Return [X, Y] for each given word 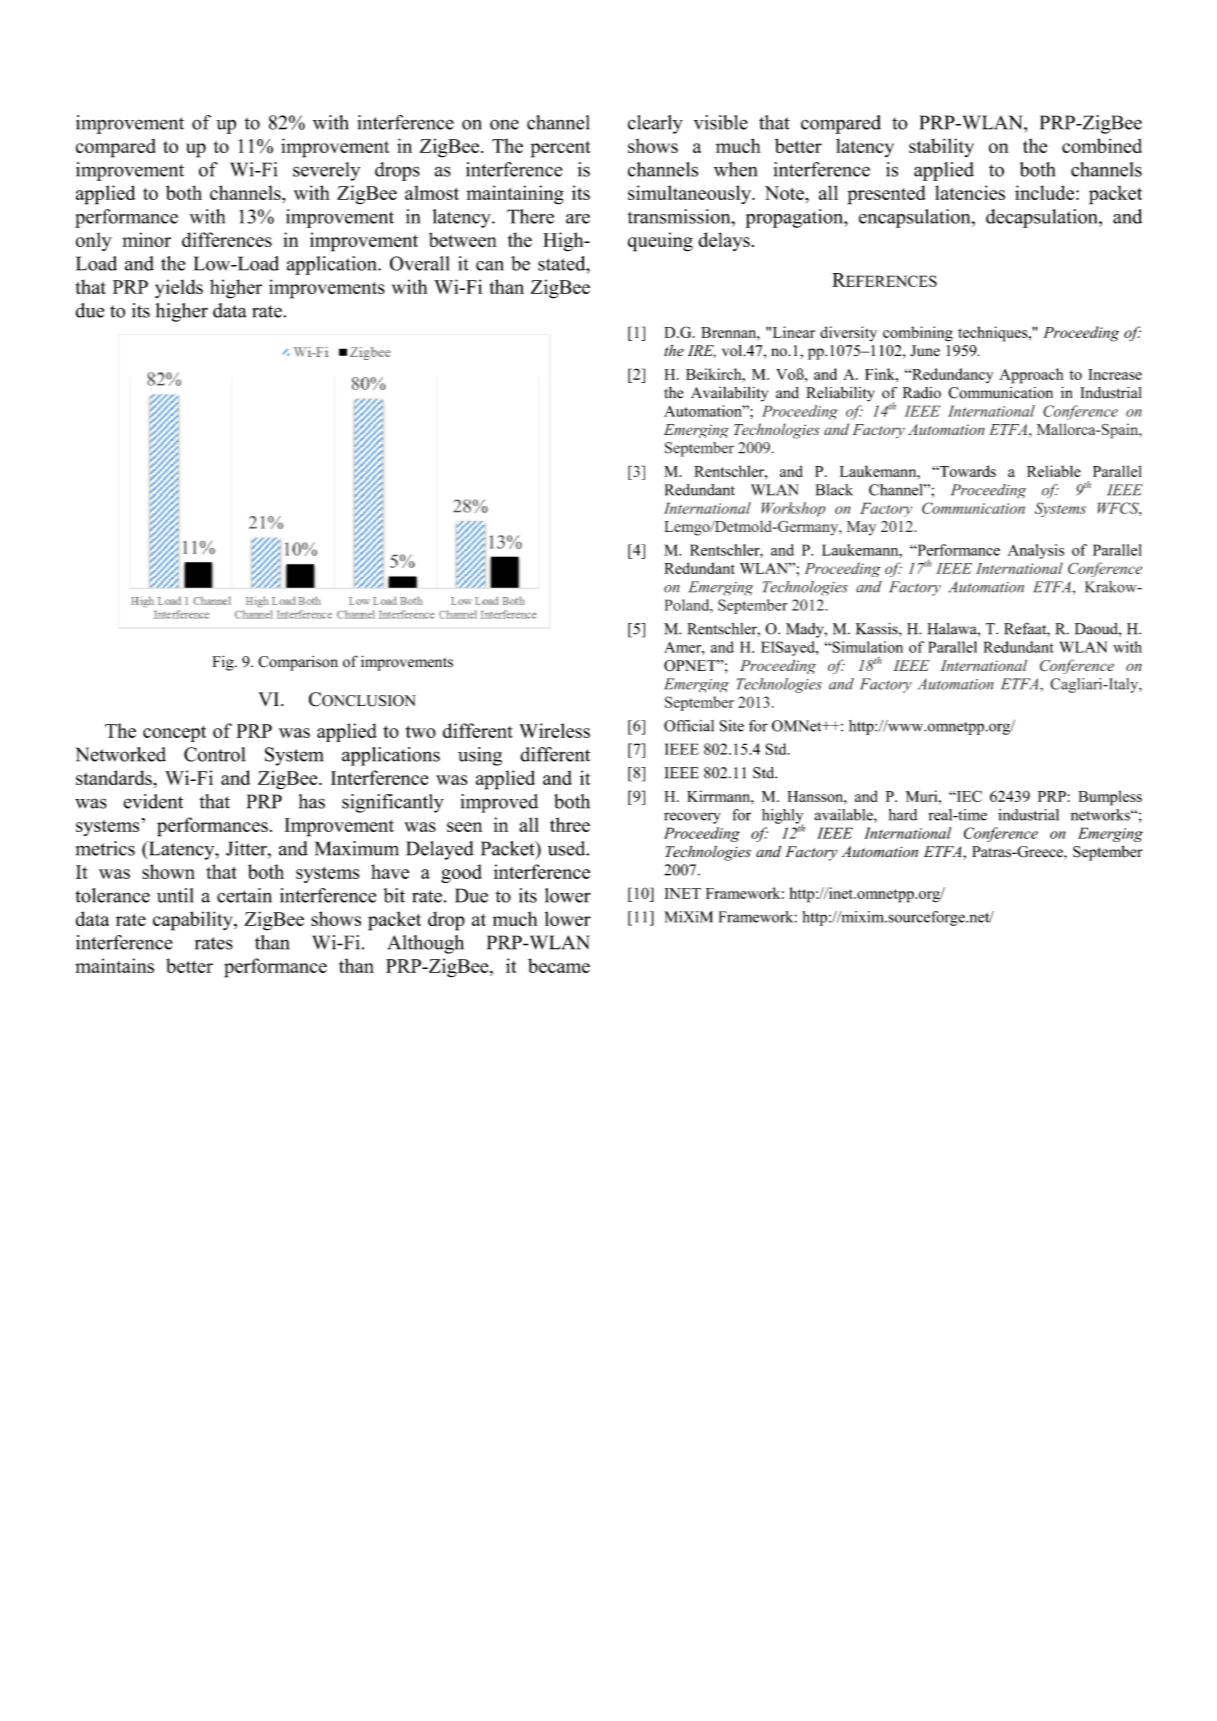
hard [903, 815]
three [570, 824]
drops [397, 171]
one [504, 124]
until [175, 895]
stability [941, 147]
